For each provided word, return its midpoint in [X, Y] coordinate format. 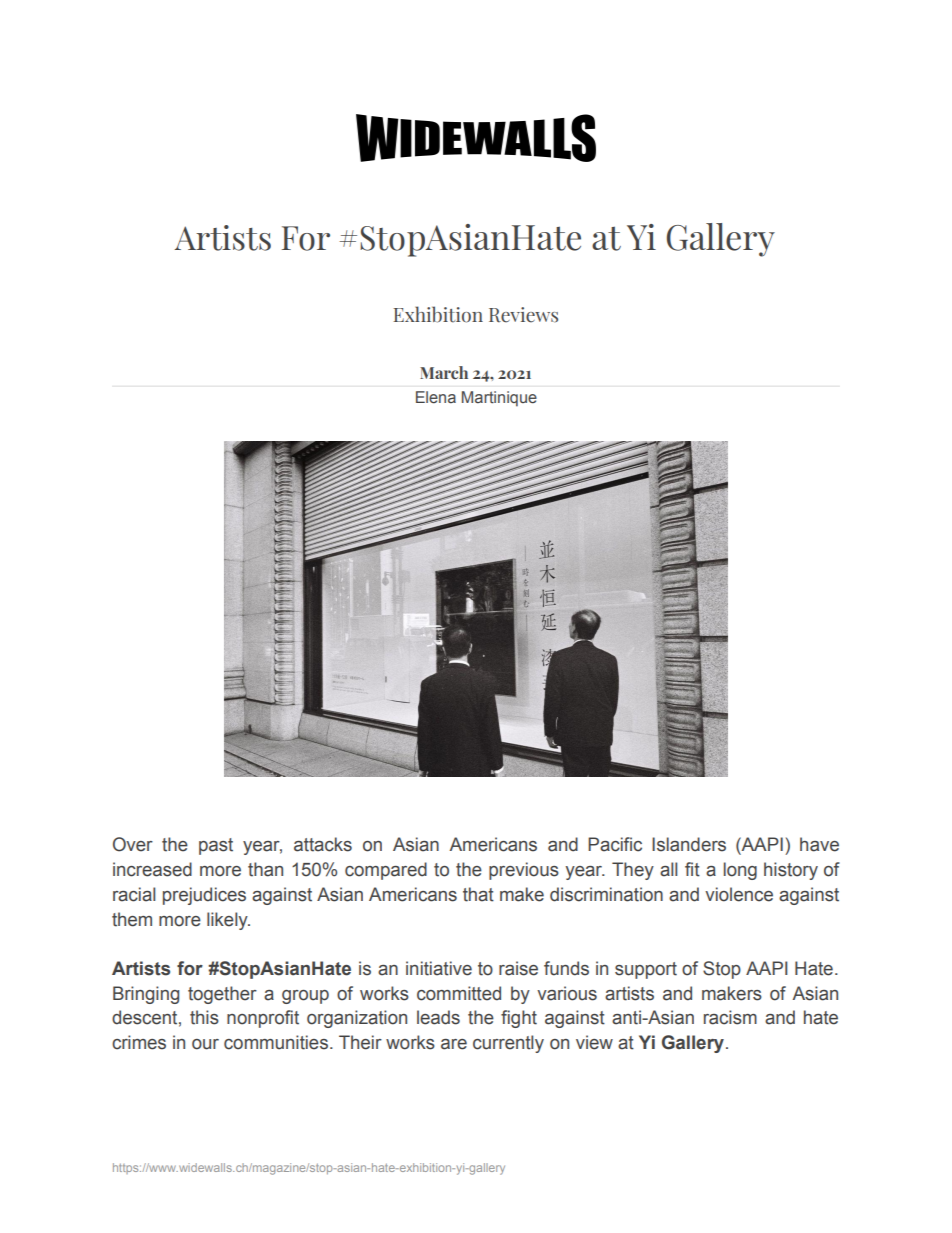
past [216, 846]
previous [524, 871]
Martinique [499, 399]
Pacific [615, 844]
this [204, 1017]
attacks [323, 844]
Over [133, 844]
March [444, 372]
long [740, 871]
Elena [436, 397]
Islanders [689, 844]
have [819, 844]
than [265, 869]
